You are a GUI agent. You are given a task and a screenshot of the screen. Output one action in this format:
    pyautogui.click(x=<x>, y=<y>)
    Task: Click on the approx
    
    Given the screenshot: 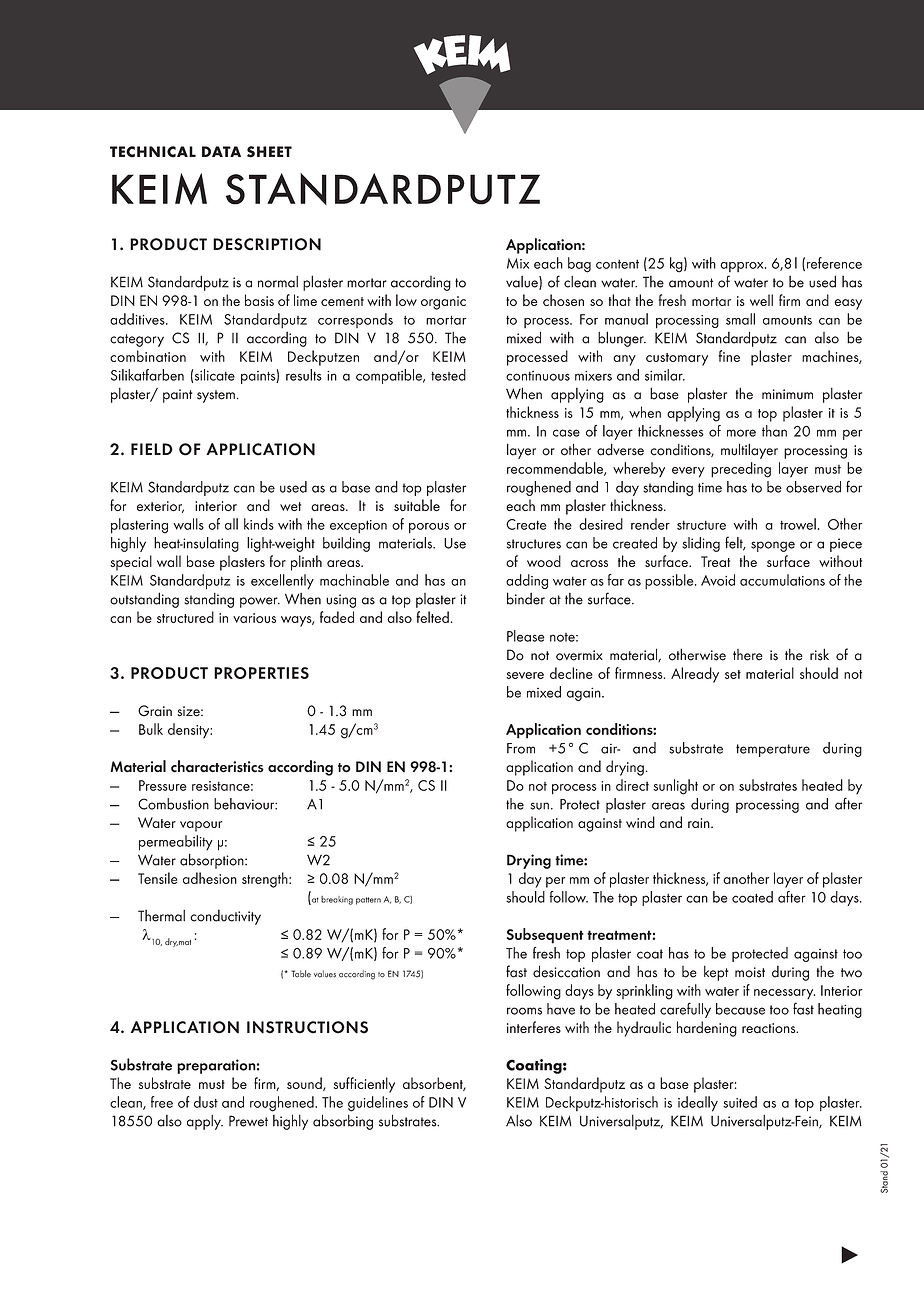 What is the action you would take?
    pyautogui.click(x=743, y=267)
